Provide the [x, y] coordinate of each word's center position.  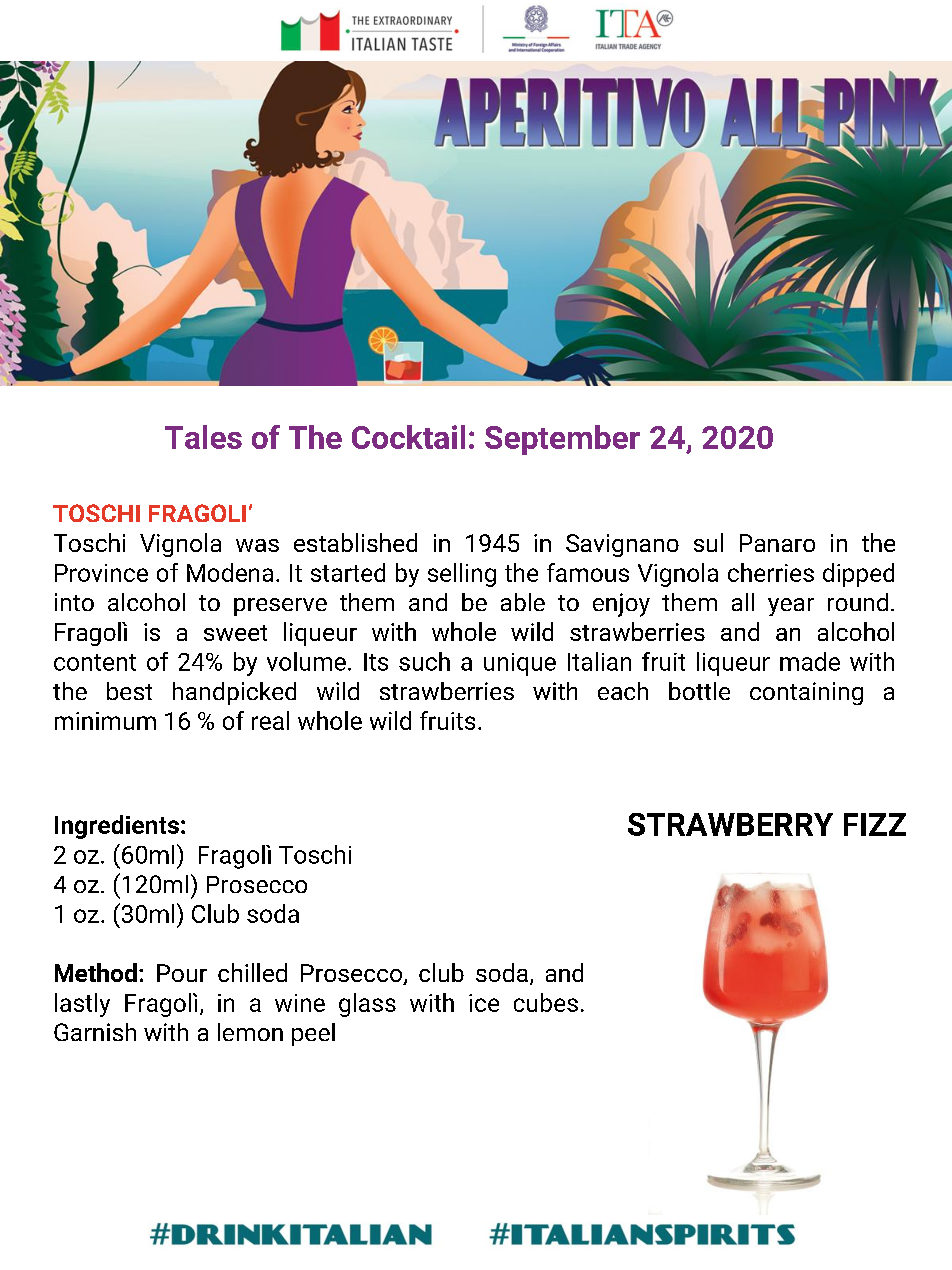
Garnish [95, 1032]
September [562, 440]
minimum [105, 721]
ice [484, 1003]
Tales [203, 437]
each [623, 691]
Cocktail [408, 437]
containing [806, 693]
